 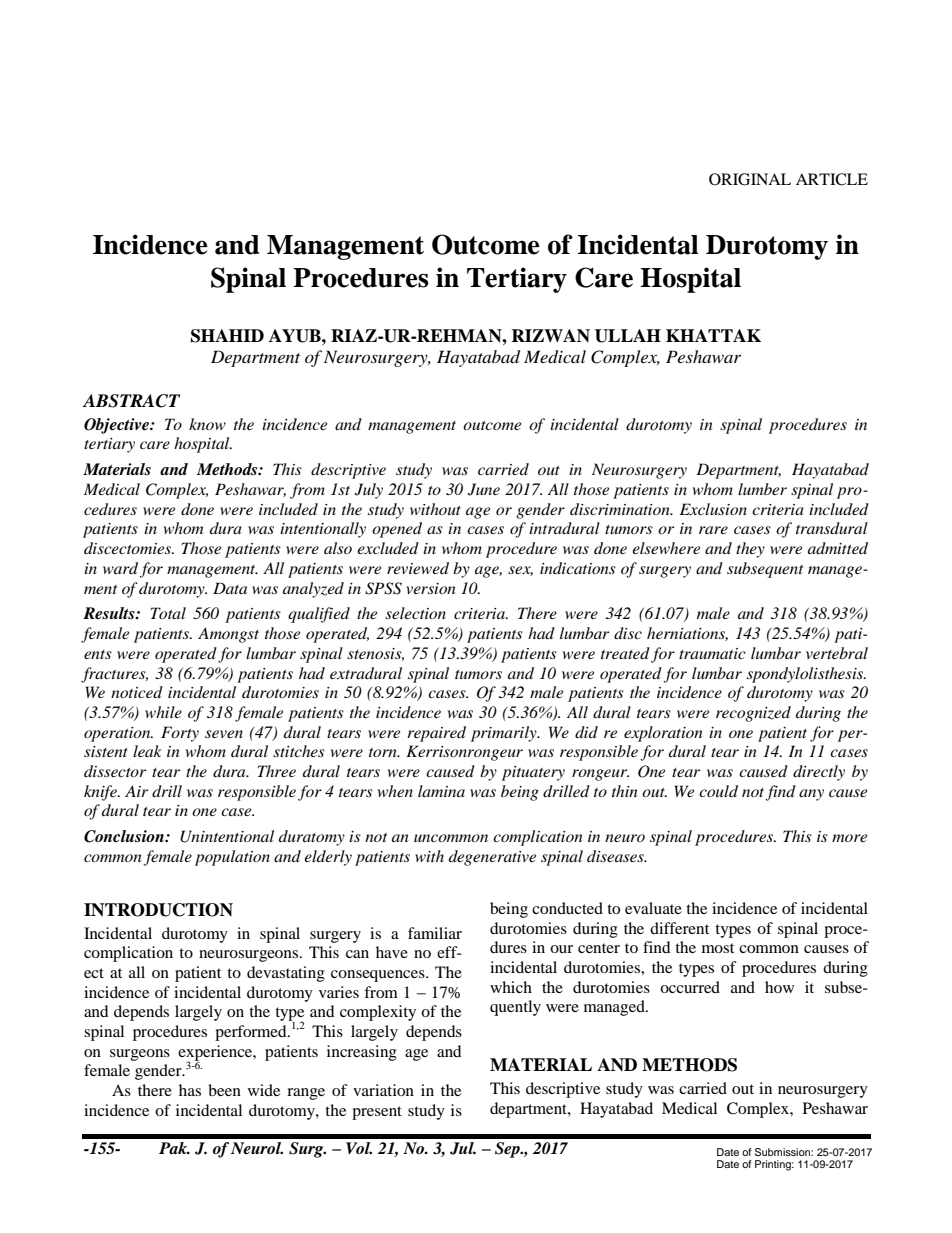 What do you see at coordinates (750, 179) in the document?
I see `ORIGINAL` at bounding box center [750, 179].
